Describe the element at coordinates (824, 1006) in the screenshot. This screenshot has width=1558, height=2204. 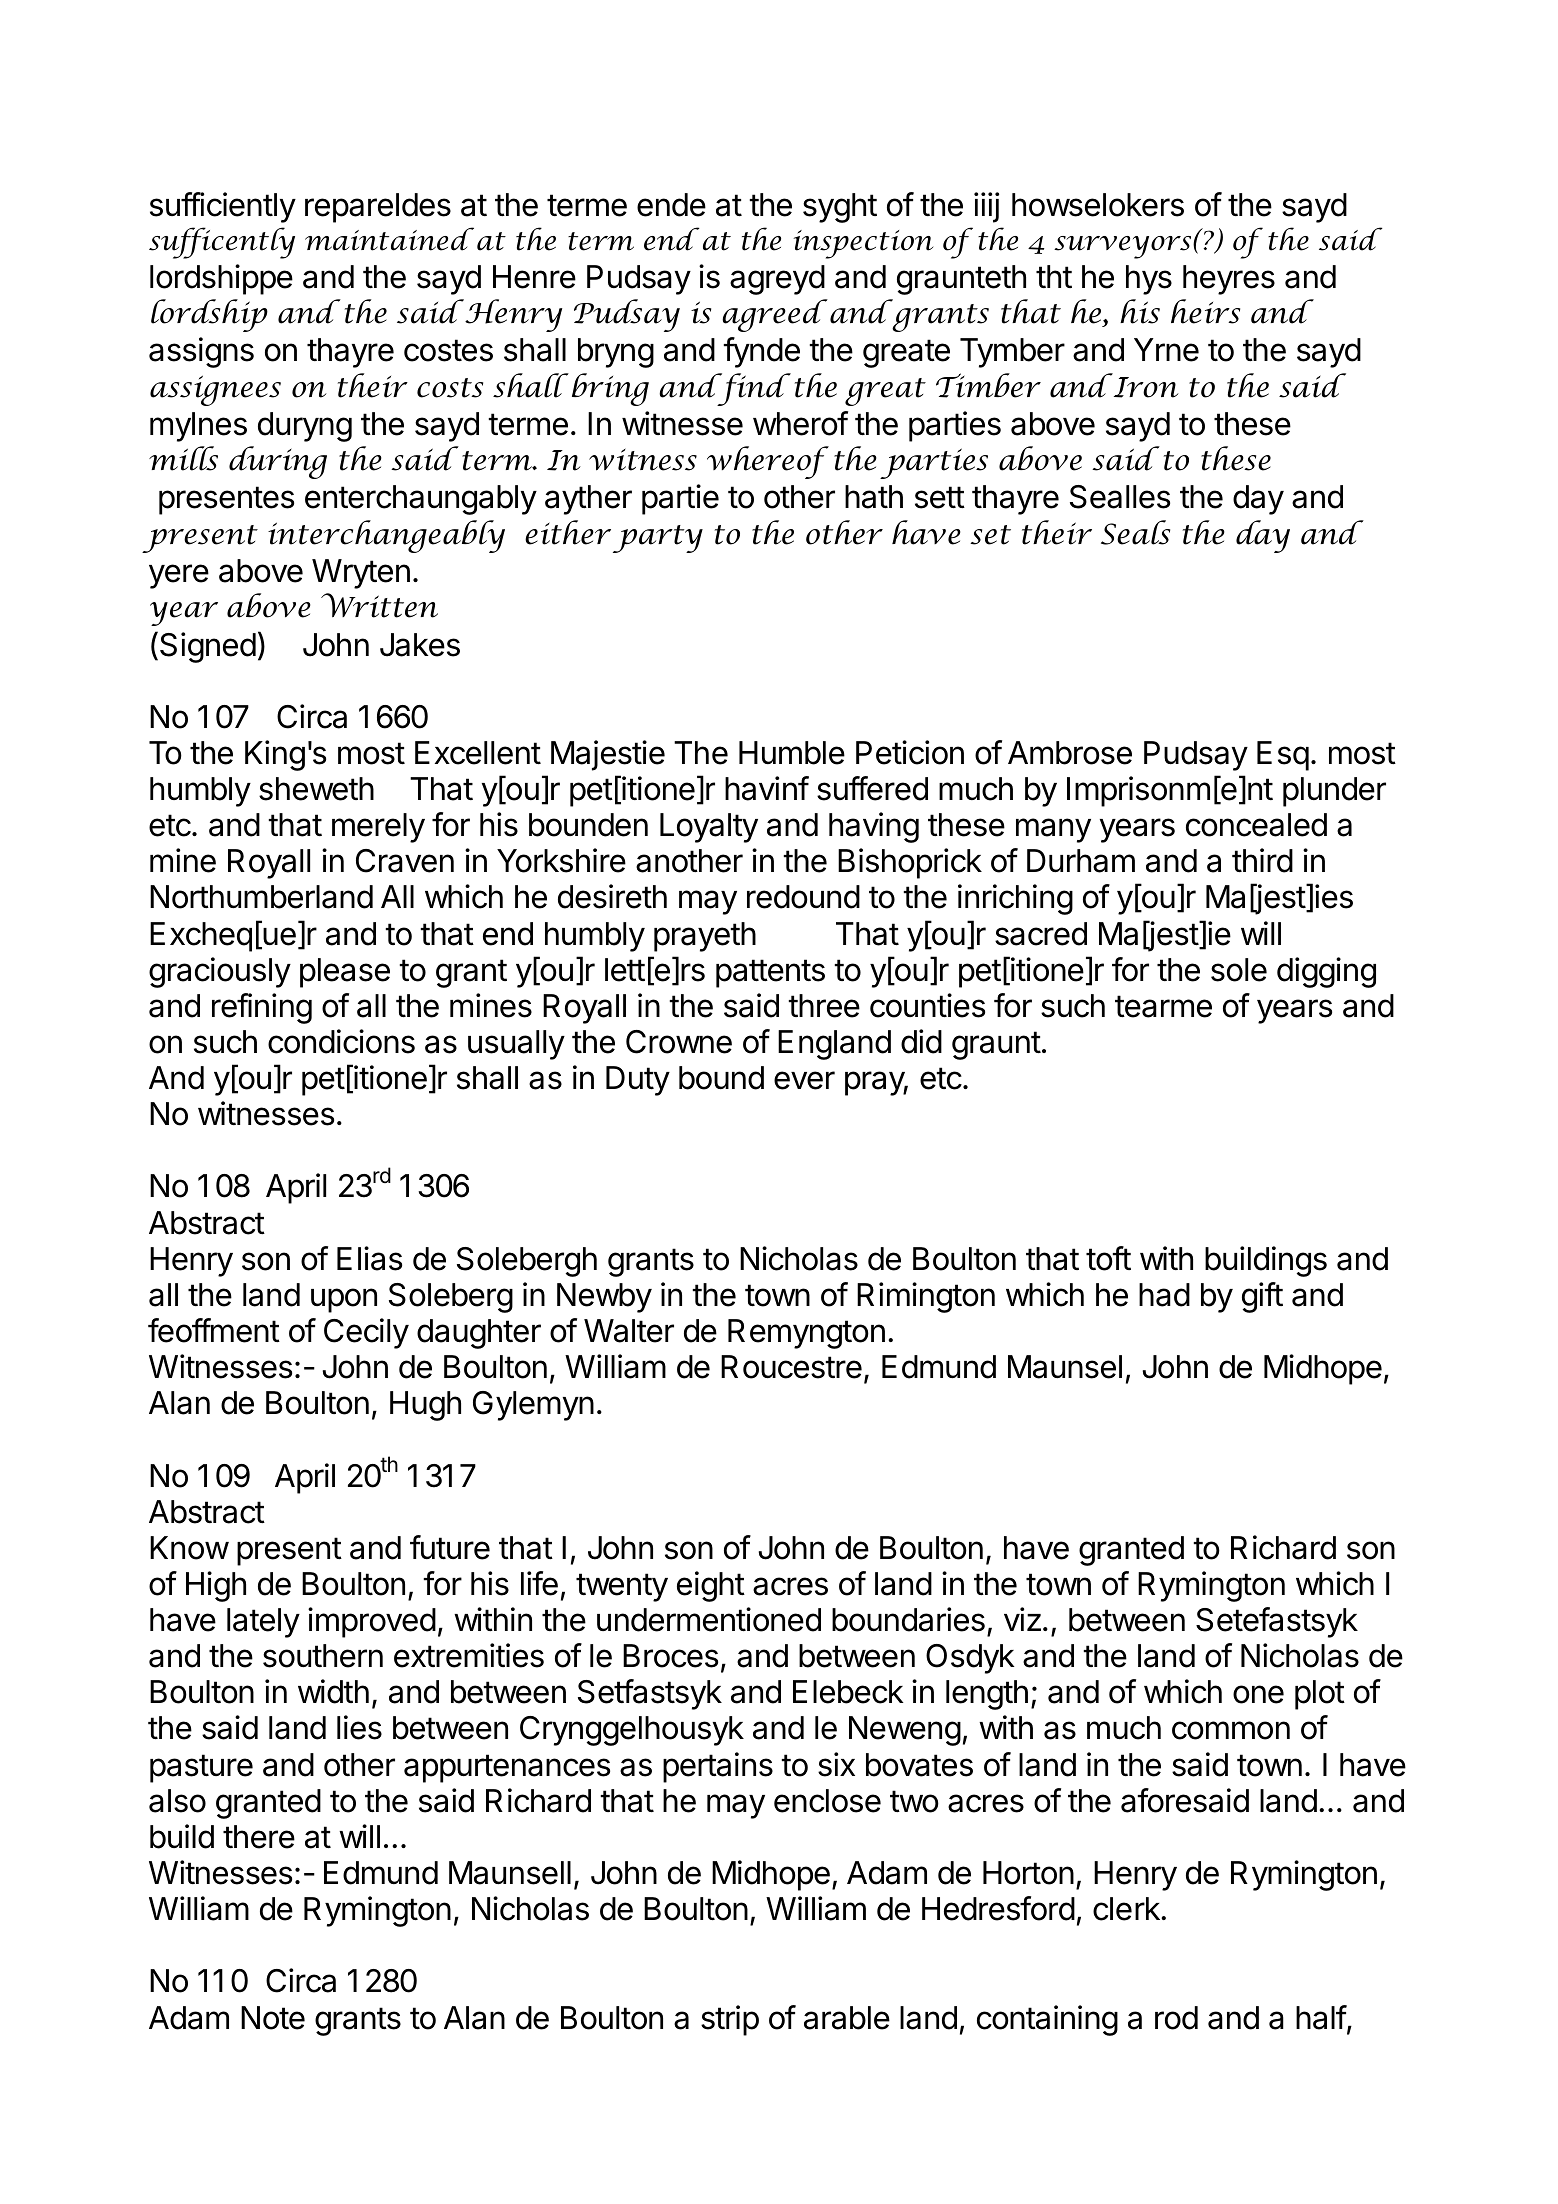
I see `three` at that location.
